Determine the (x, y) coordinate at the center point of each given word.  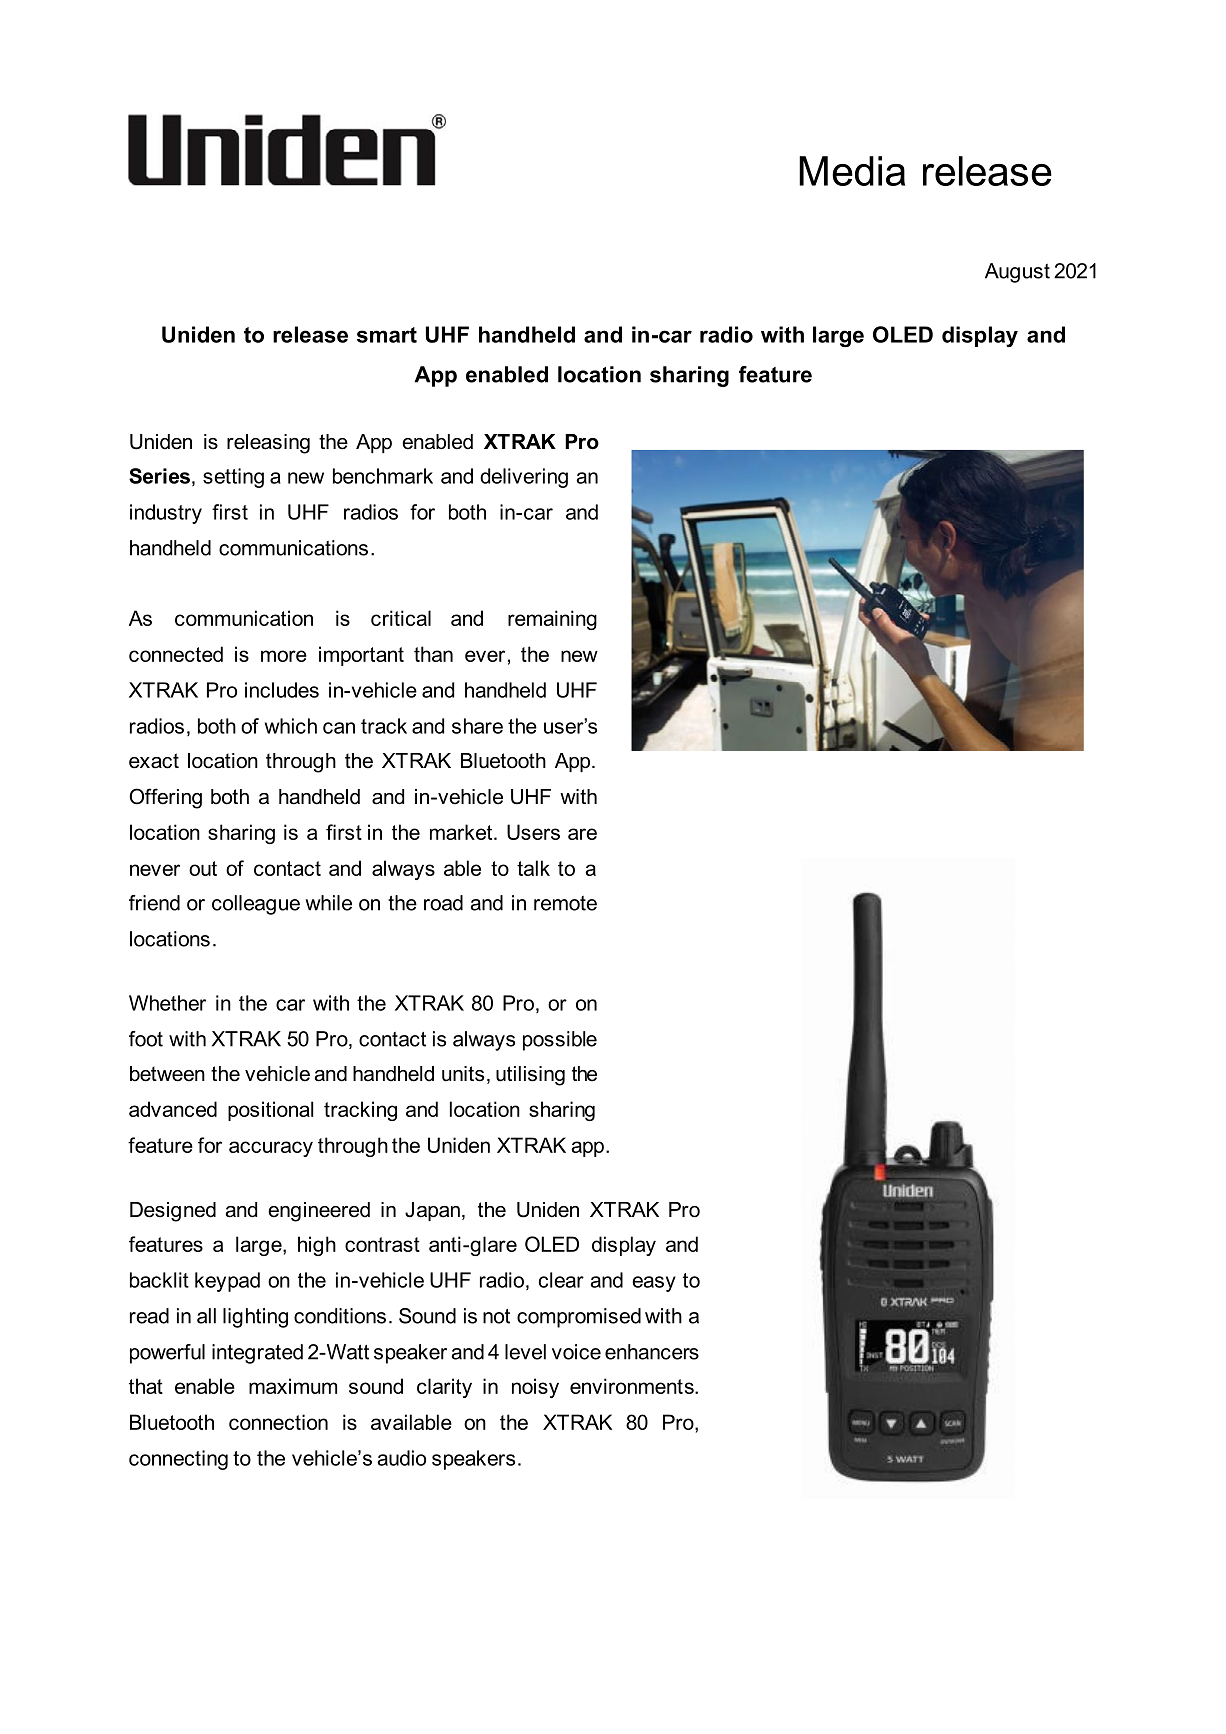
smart (387, 335)
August (1017, 273)
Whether (167, 1003)
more (284, 656)
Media (852, 171)
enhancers (652, 1352)
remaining (552, 620)
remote (565, 903)
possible (560, 1041)
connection (278, 1422)
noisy (535, 1388)
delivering (524, 478)
